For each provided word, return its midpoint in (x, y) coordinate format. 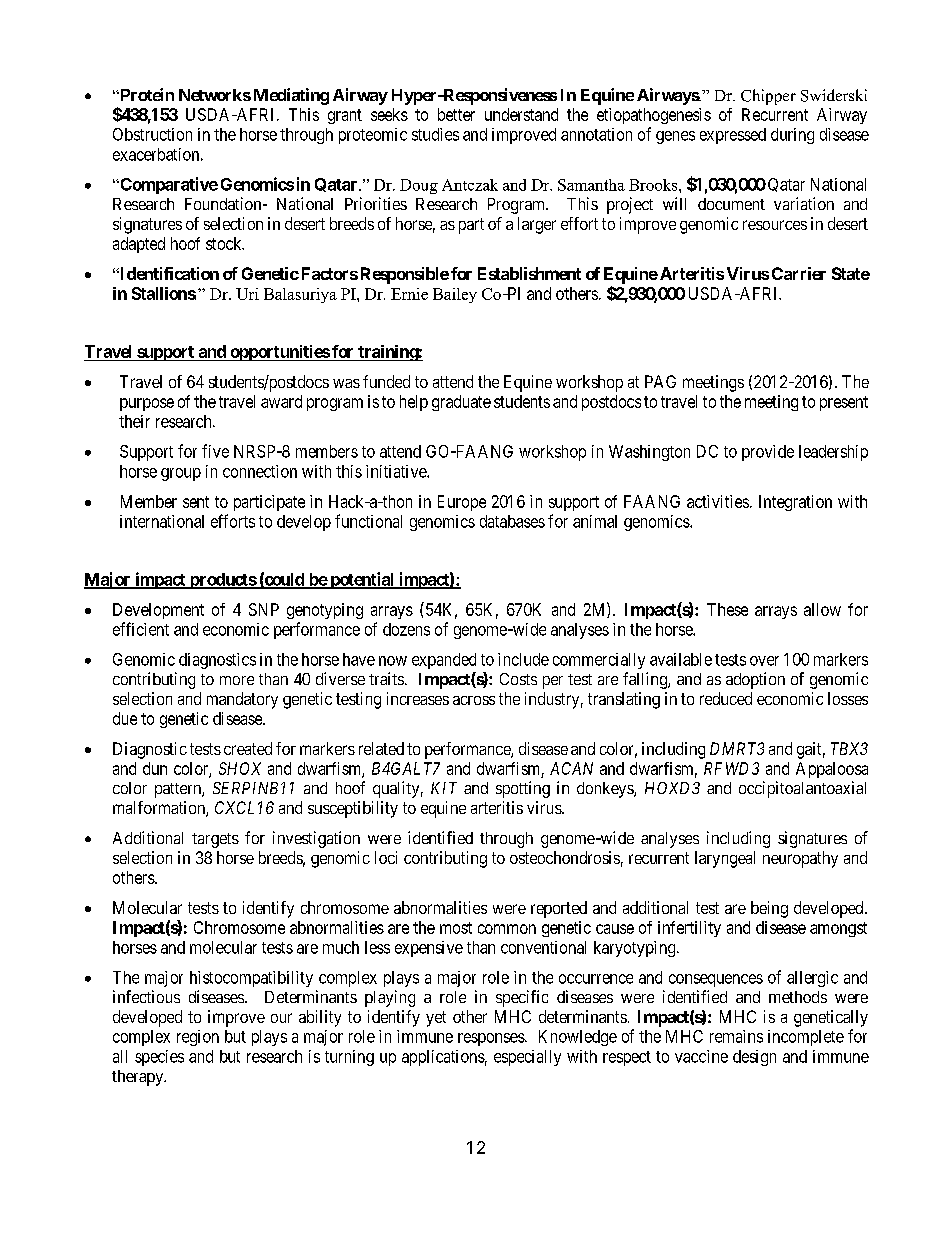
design (754, 1058)
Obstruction (152, 134)
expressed (733, 136)
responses (492, 1039)
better (456, 114)
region (198, 1038)
